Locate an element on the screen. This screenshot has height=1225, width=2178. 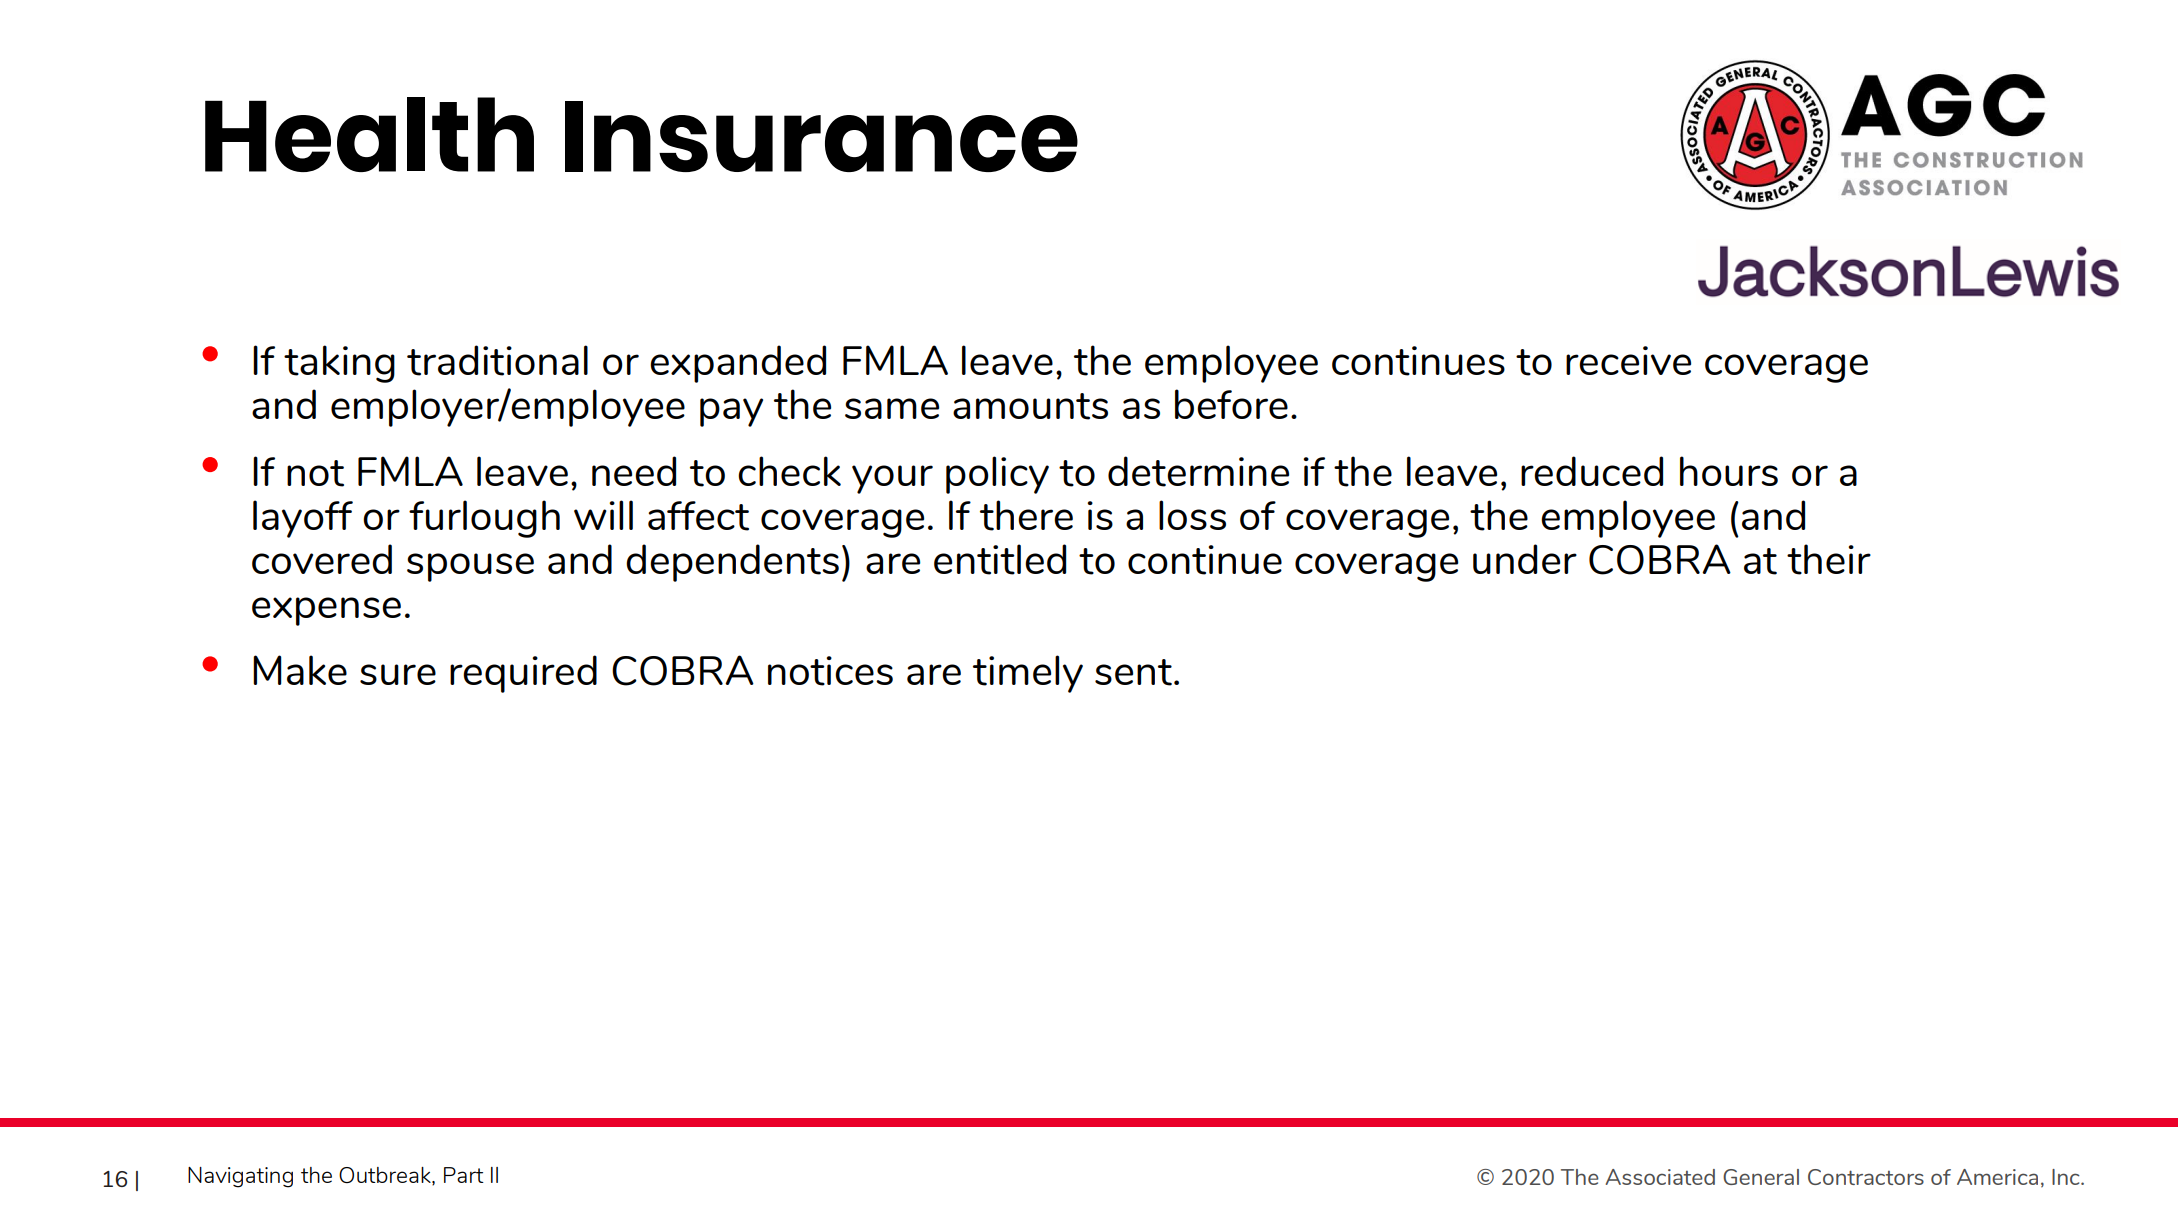
entitled is located at coordinates (1000, 559).
